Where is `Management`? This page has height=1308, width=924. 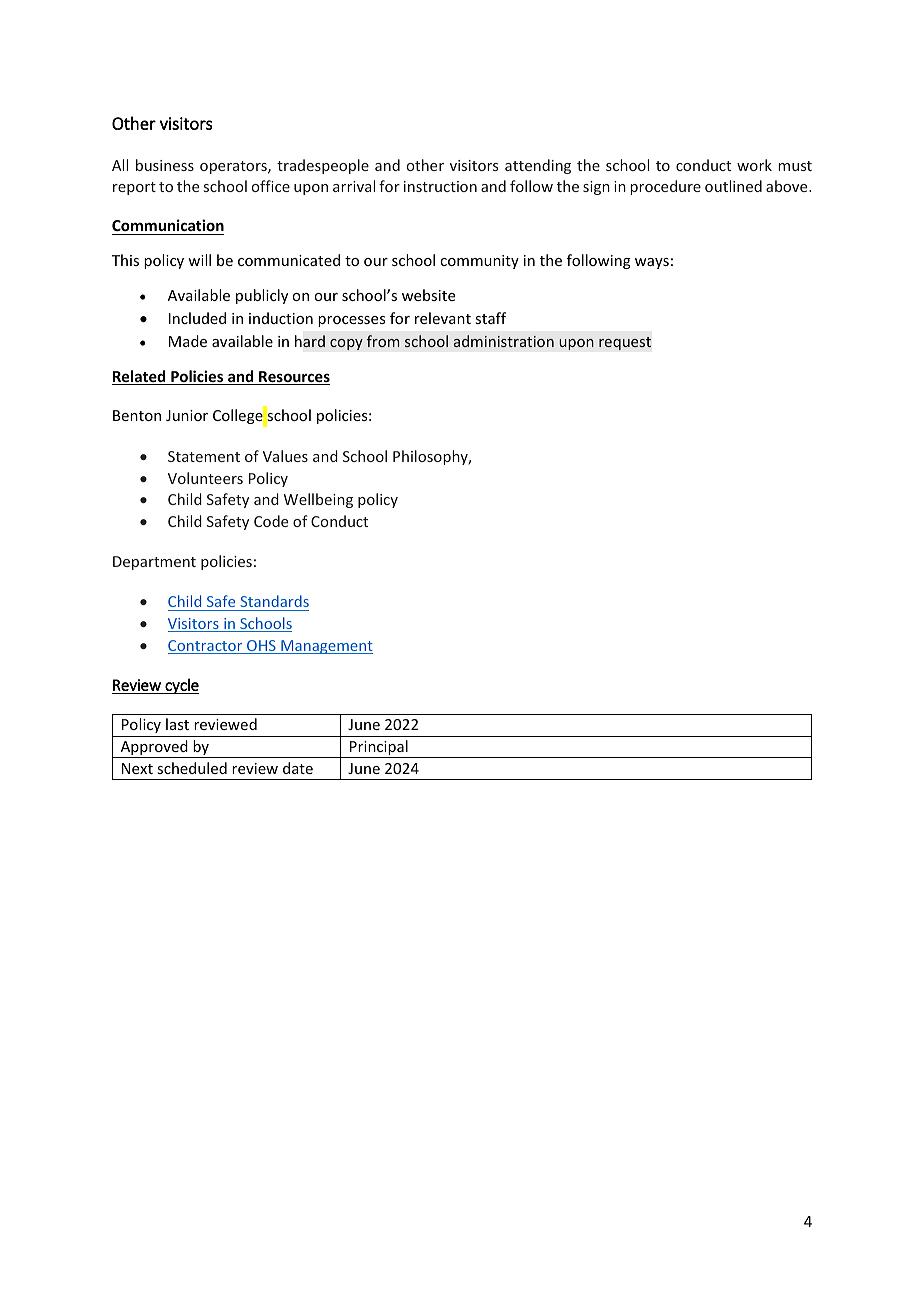 Management is located at coordinates (326, 647).
